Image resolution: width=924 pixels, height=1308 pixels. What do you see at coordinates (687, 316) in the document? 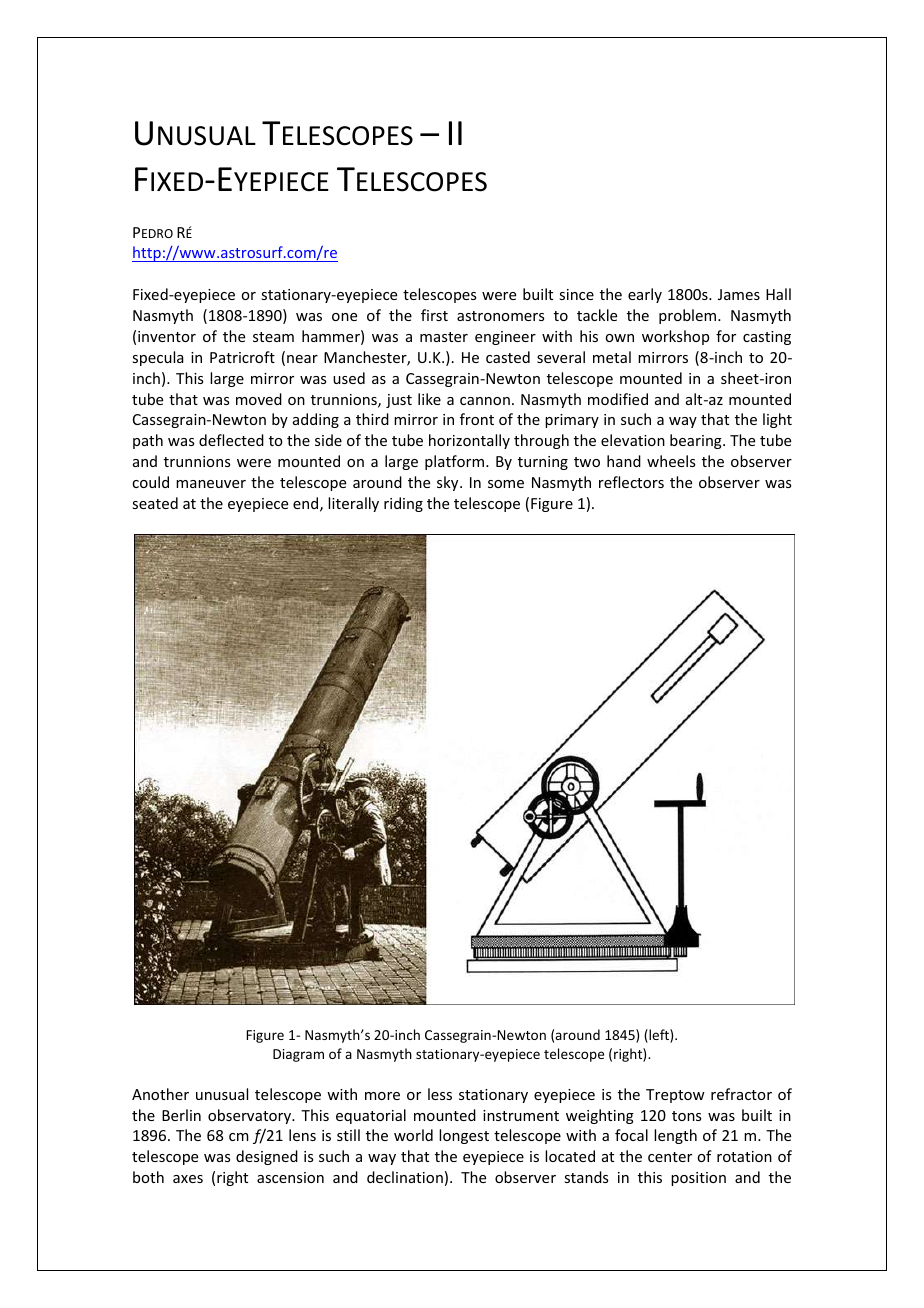
I see `problem` at bounding box center [687, 316].
